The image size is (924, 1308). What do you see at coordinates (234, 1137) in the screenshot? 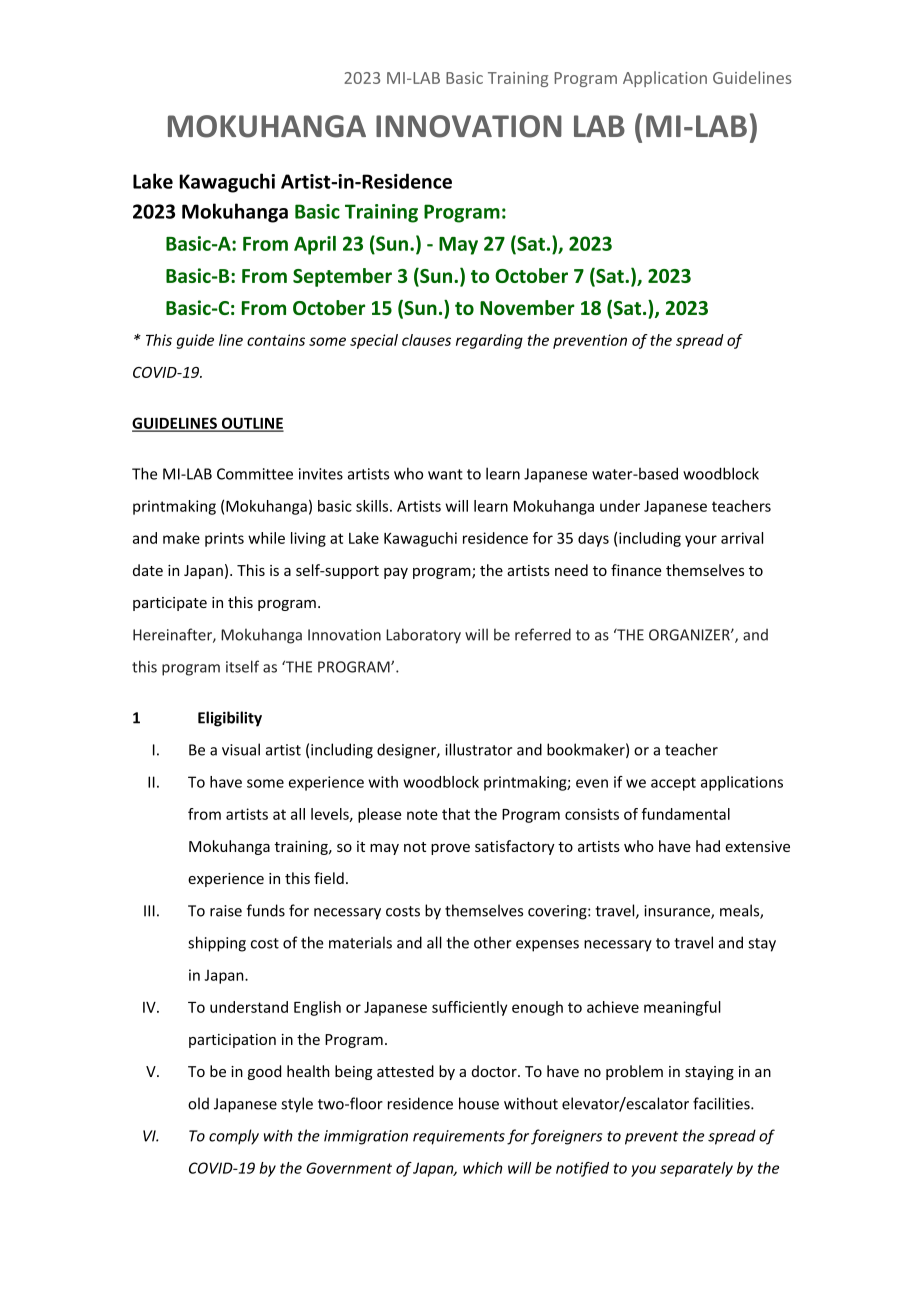
I see `comply` at bounding box center [234, 1137].
